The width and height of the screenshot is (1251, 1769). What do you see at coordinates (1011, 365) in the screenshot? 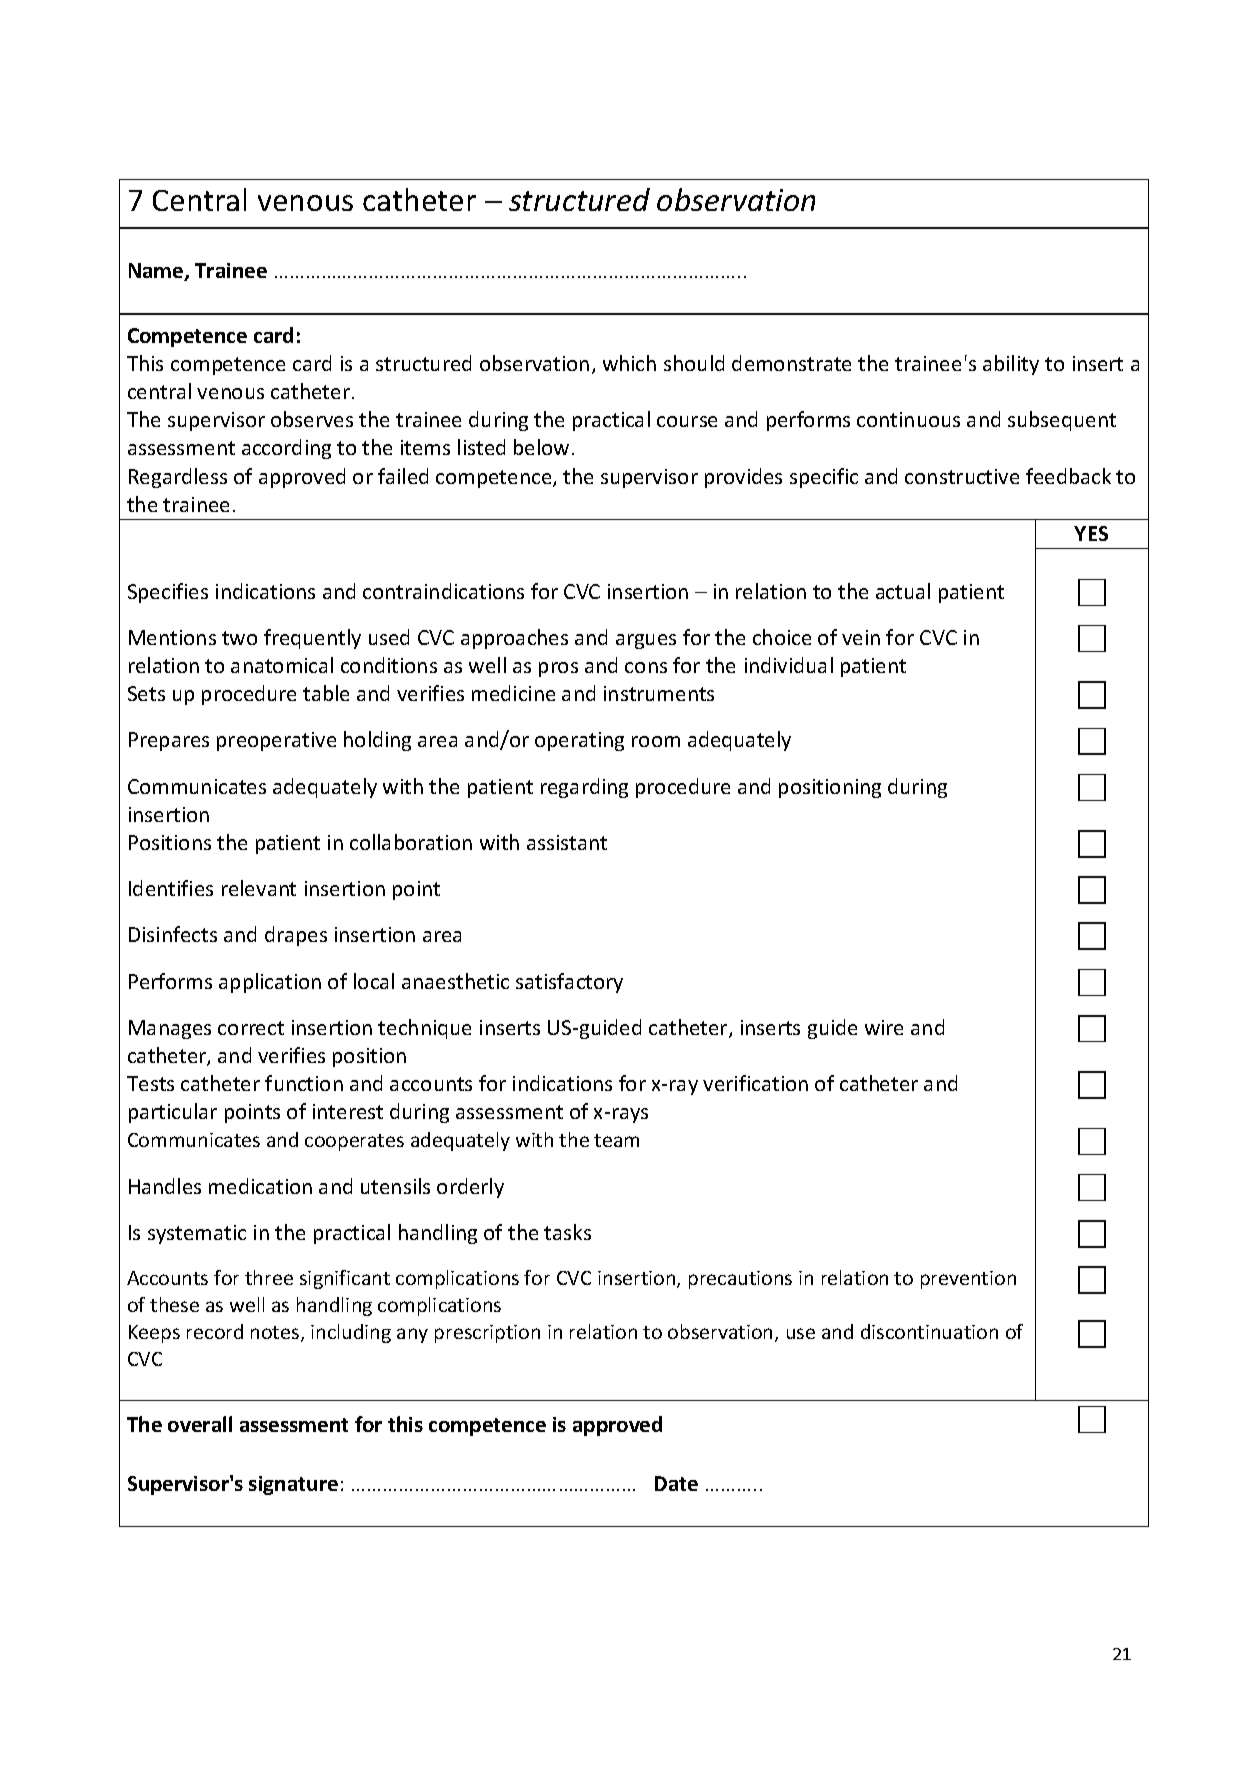
I see `ability` at bounding box center [1011, 365].
